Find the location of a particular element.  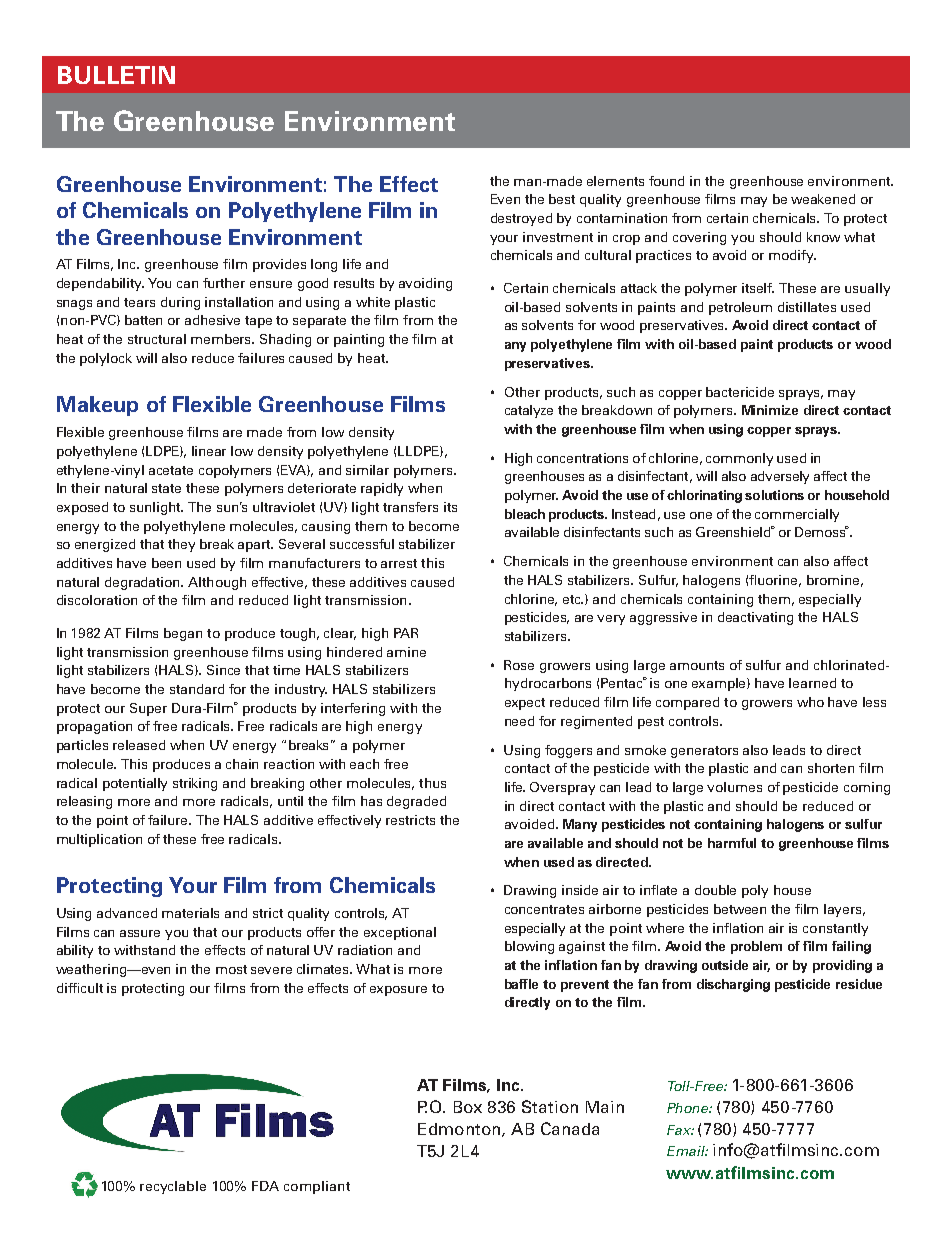

Rose is located at coordinates (519, 665).
